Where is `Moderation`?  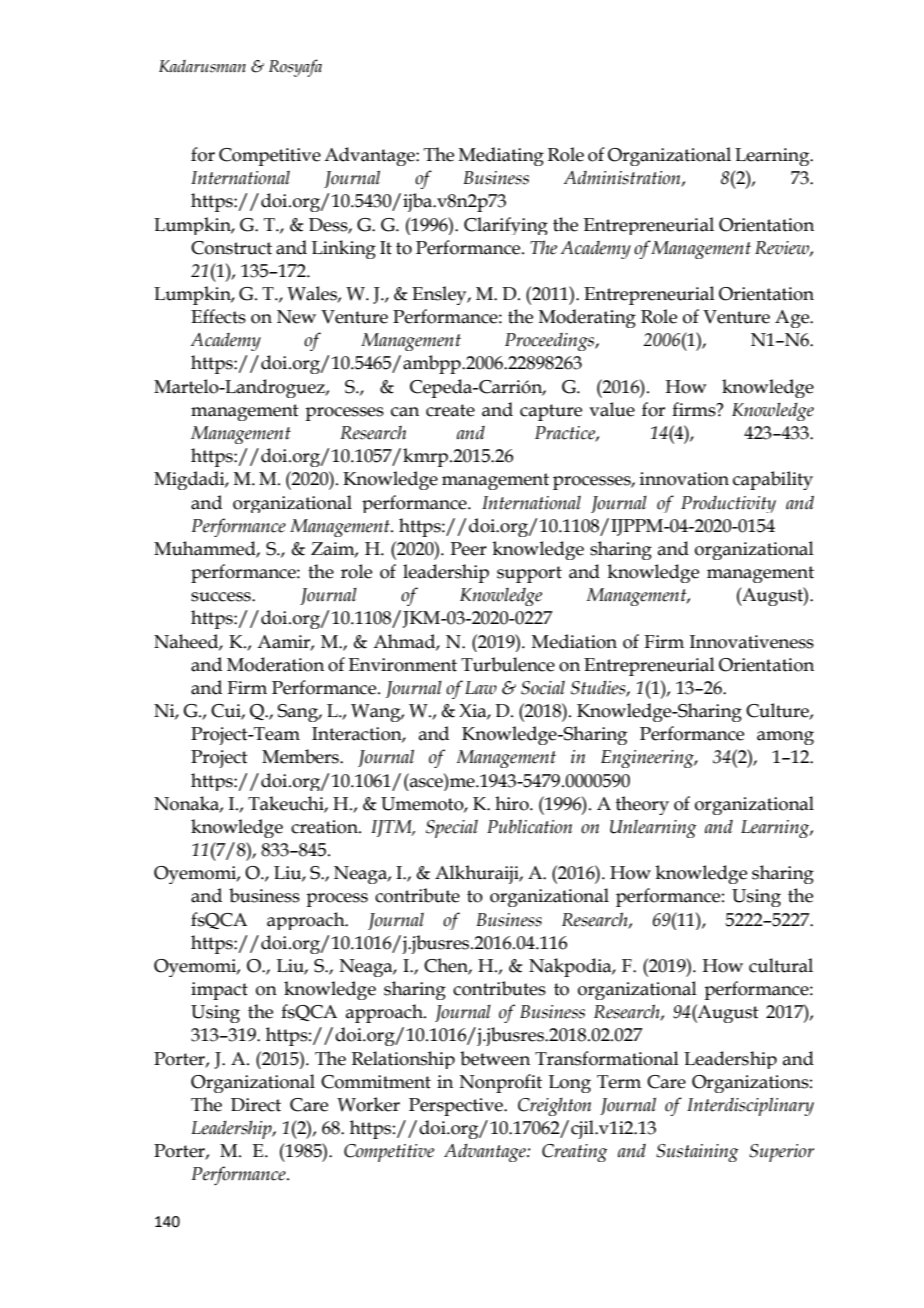
Moderation is located at coordinates (275, 664).
